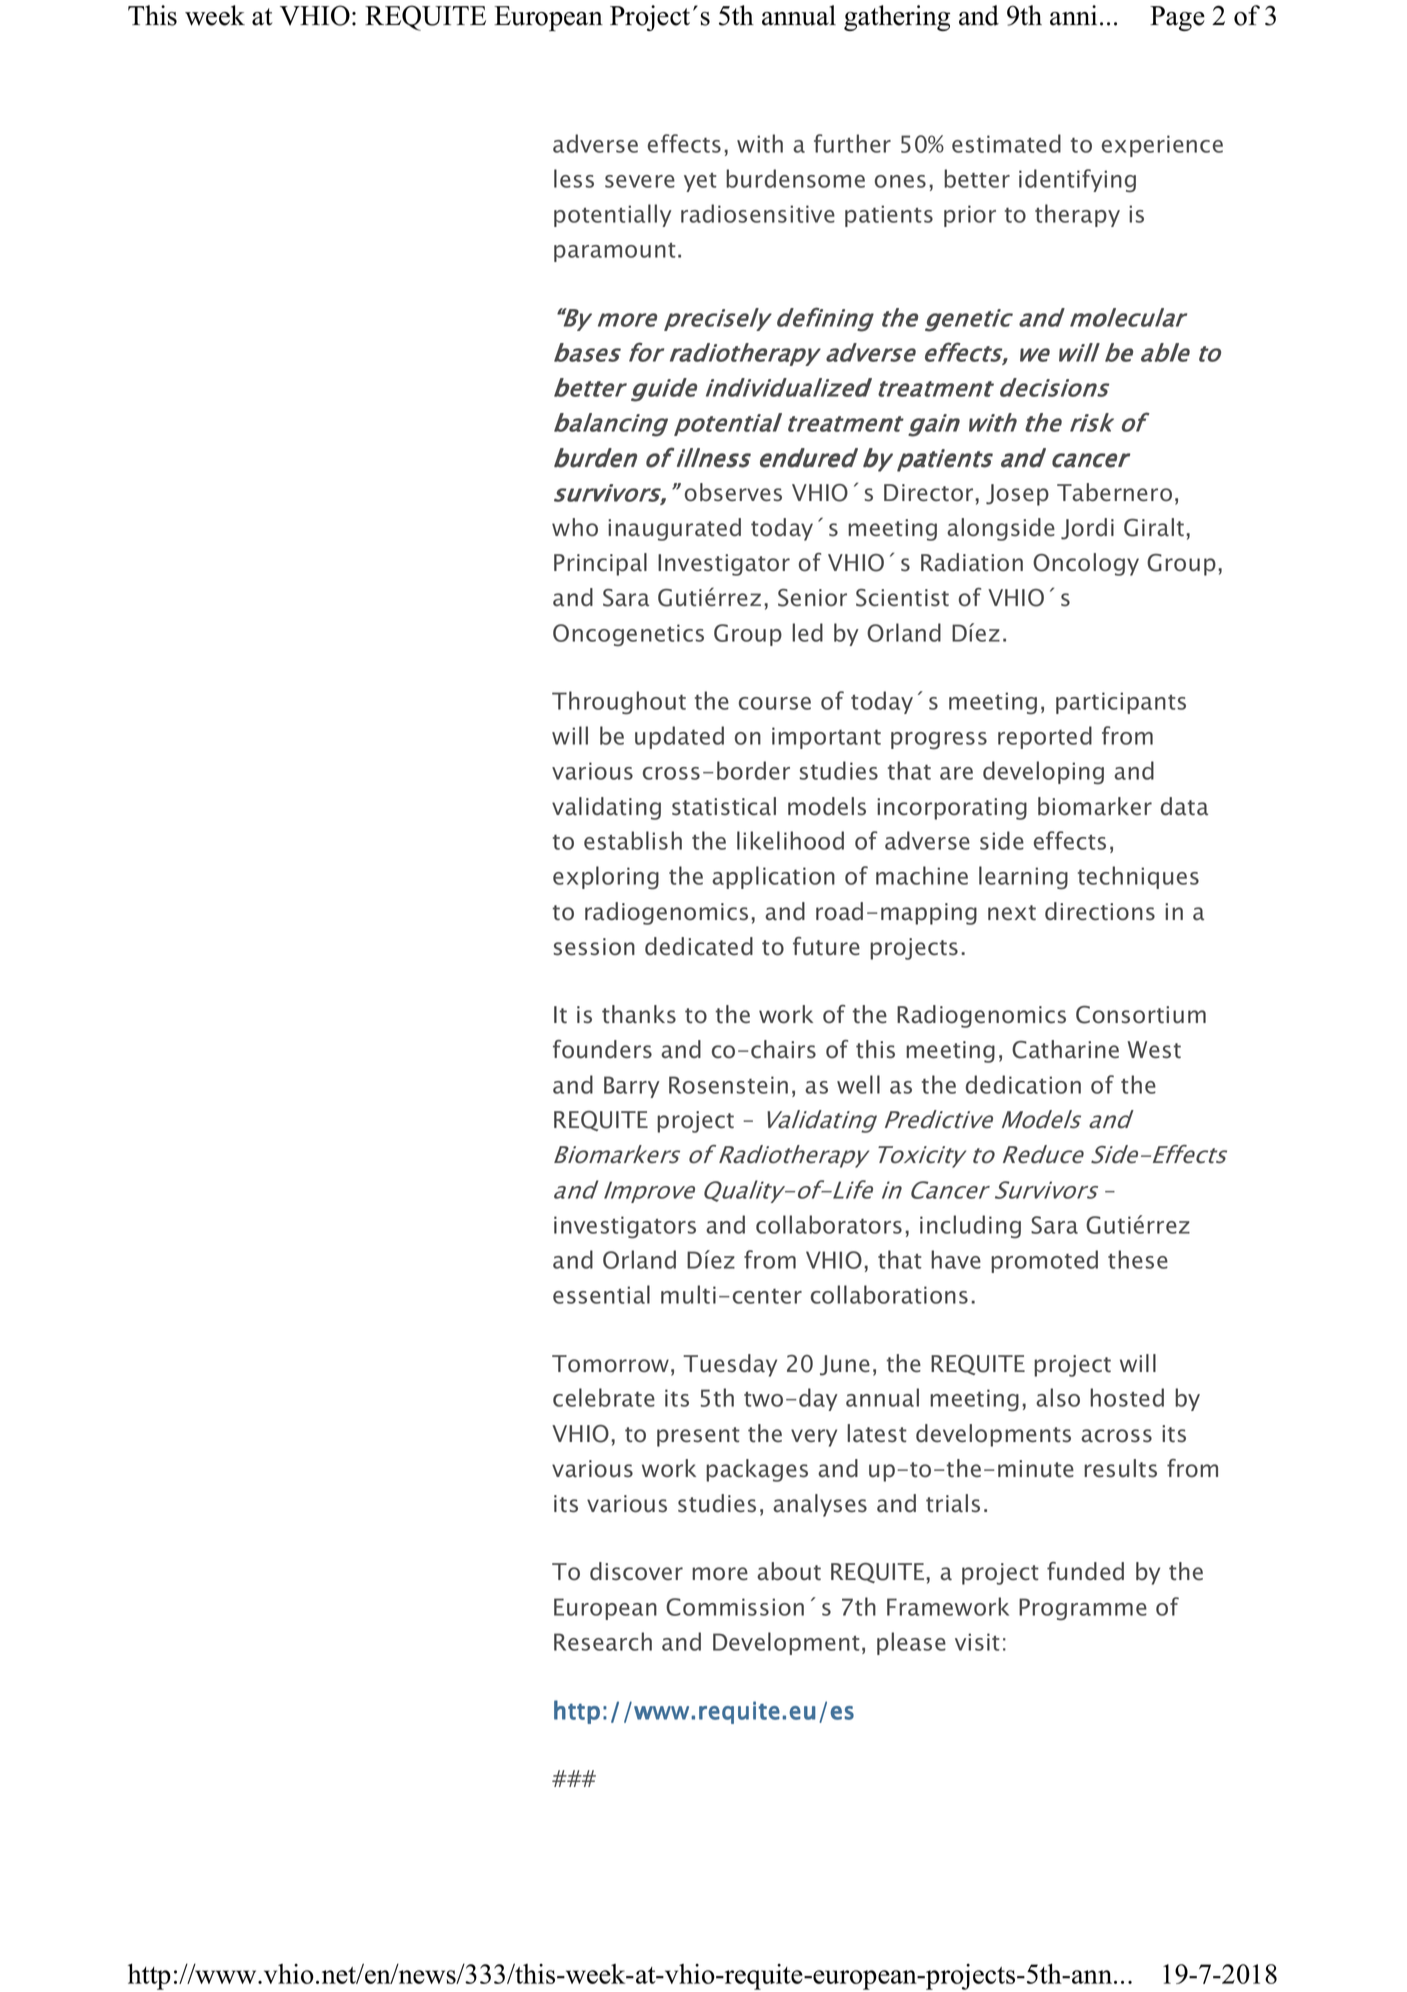 The width and height of the screenshot is (1407, 1992). Describe the element at coordinates (902, 598) in the screenshot. I see `Scientist` at that location.
